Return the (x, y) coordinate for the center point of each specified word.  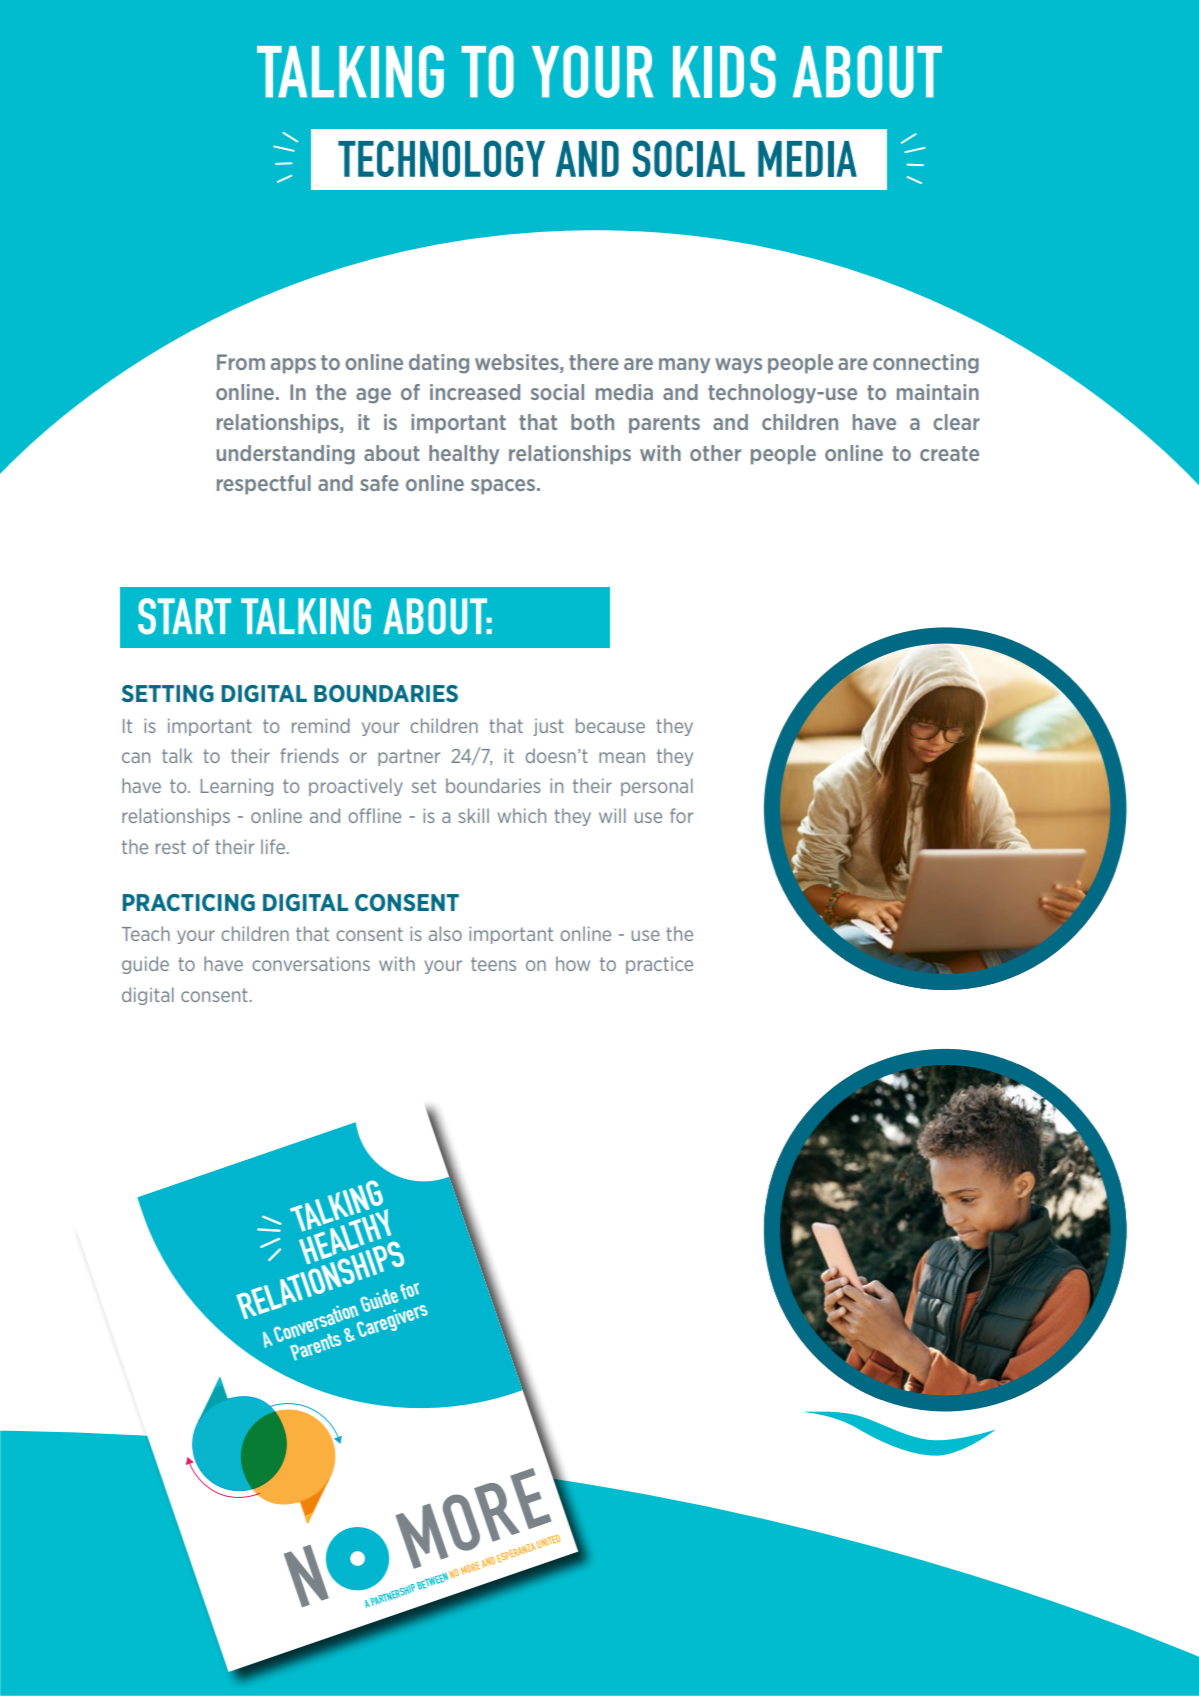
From (241, 362)
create (949, 453)
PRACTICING (188, 902)
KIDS (724, 71)
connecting (926, 364)
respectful (264, 485)
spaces (503, 487)
